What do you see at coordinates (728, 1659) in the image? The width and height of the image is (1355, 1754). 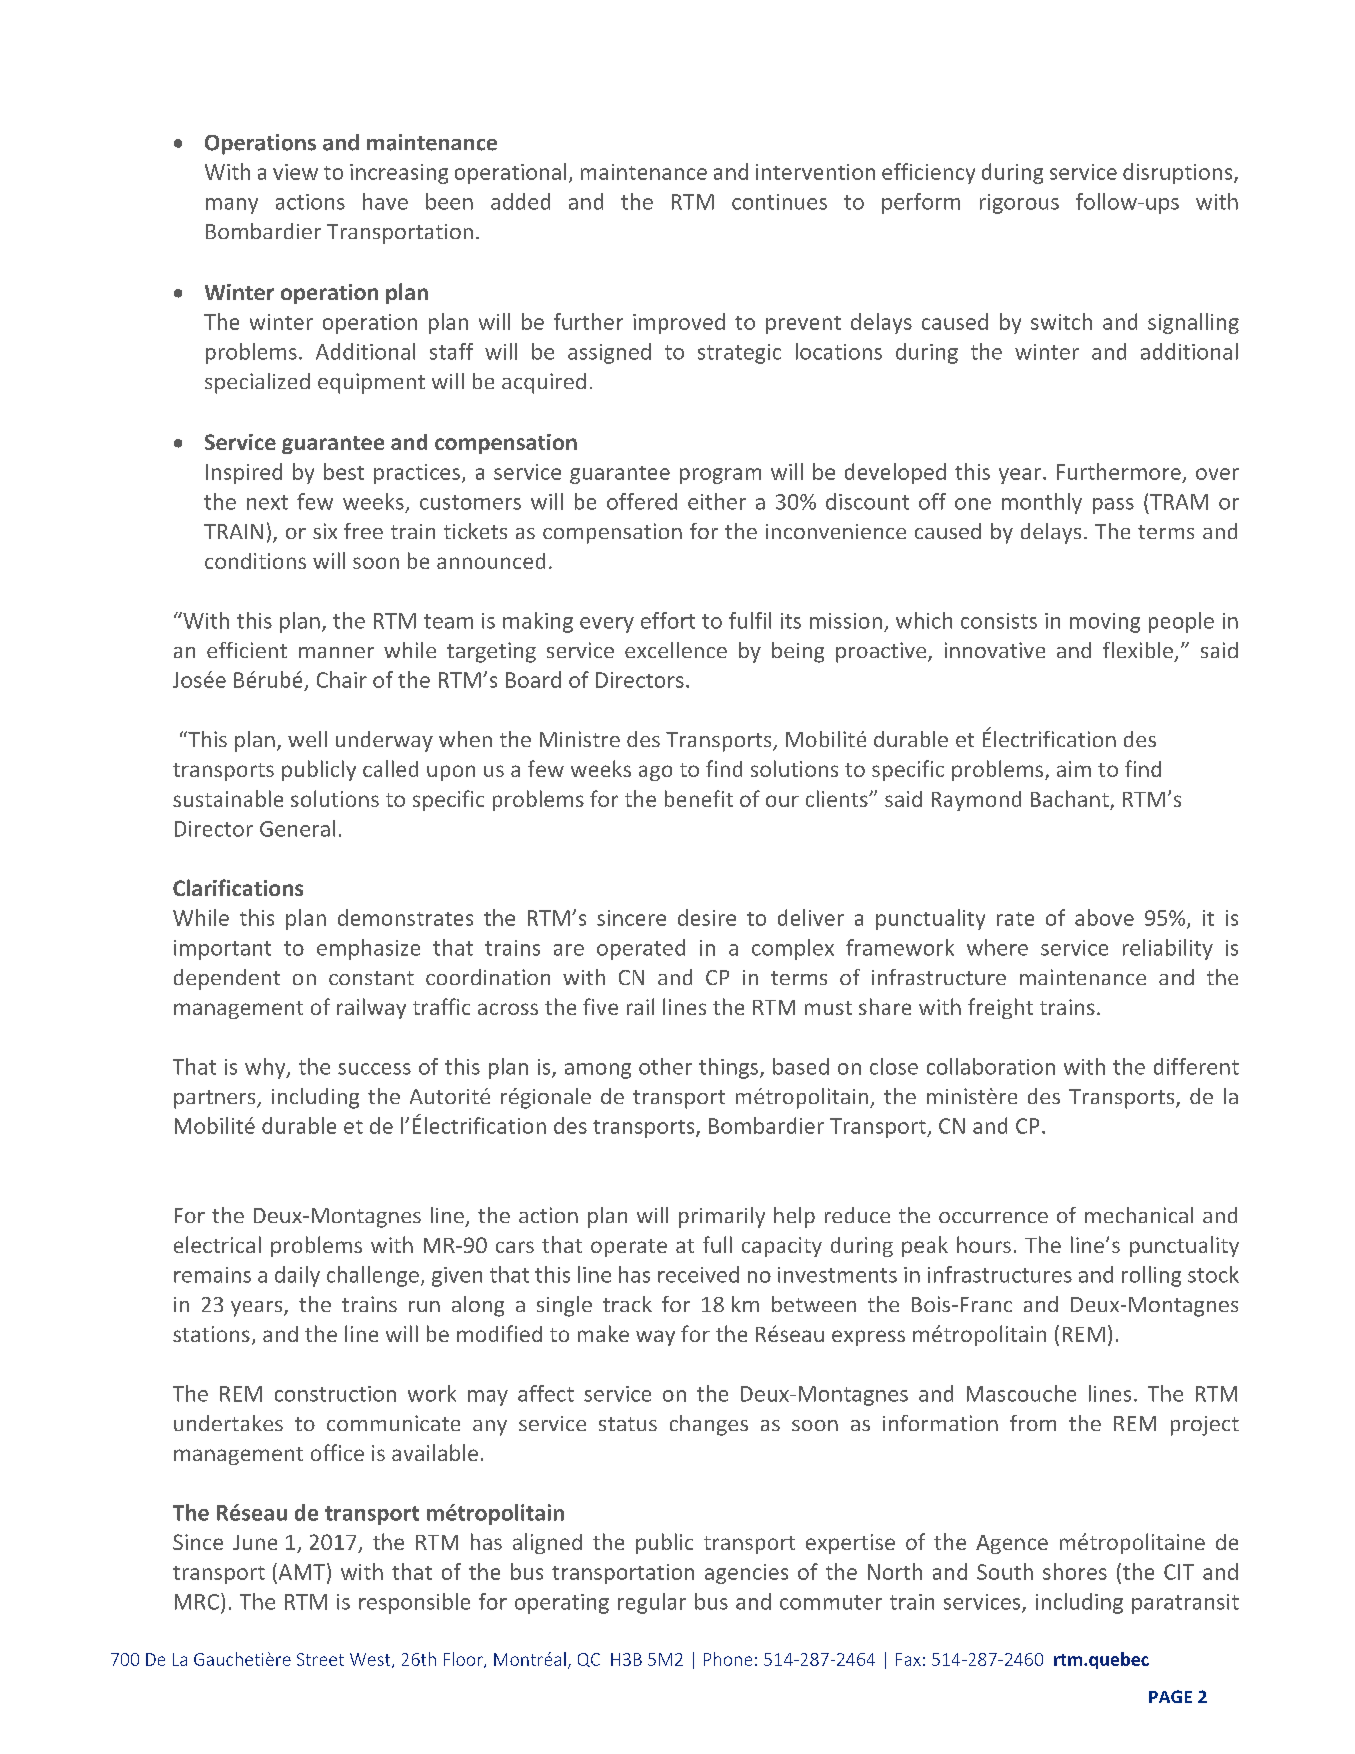 I see `Phone` at bounding box center [728, 1659].
